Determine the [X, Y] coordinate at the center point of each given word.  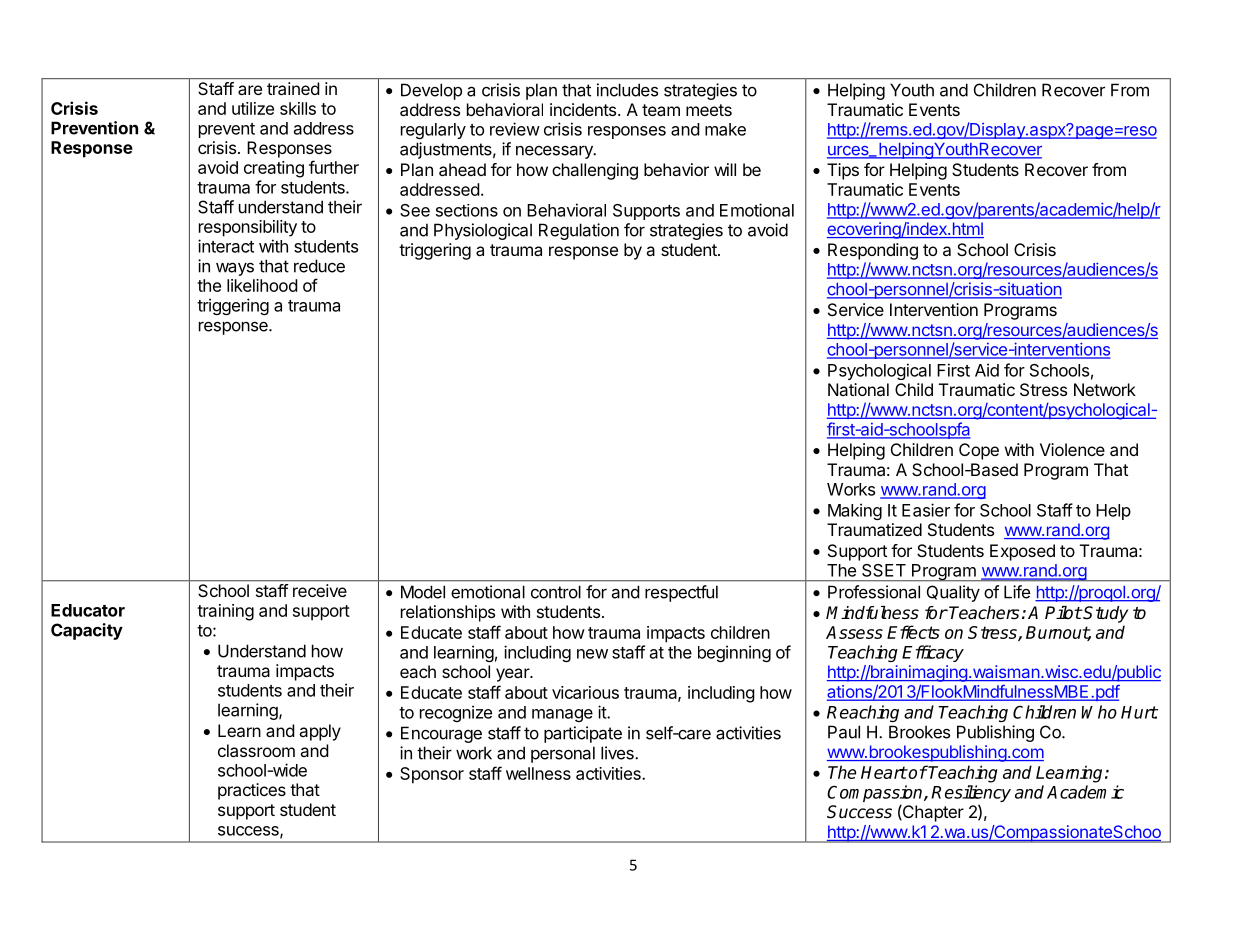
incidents [583, 109]
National [858, 389]
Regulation [579, 231]
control [556, 592]
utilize [253, 108]
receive [320, 590]
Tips [843, 171]
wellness [538, 773]
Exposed [1022, 552]
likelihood [262, 285]
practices [252, 791]
